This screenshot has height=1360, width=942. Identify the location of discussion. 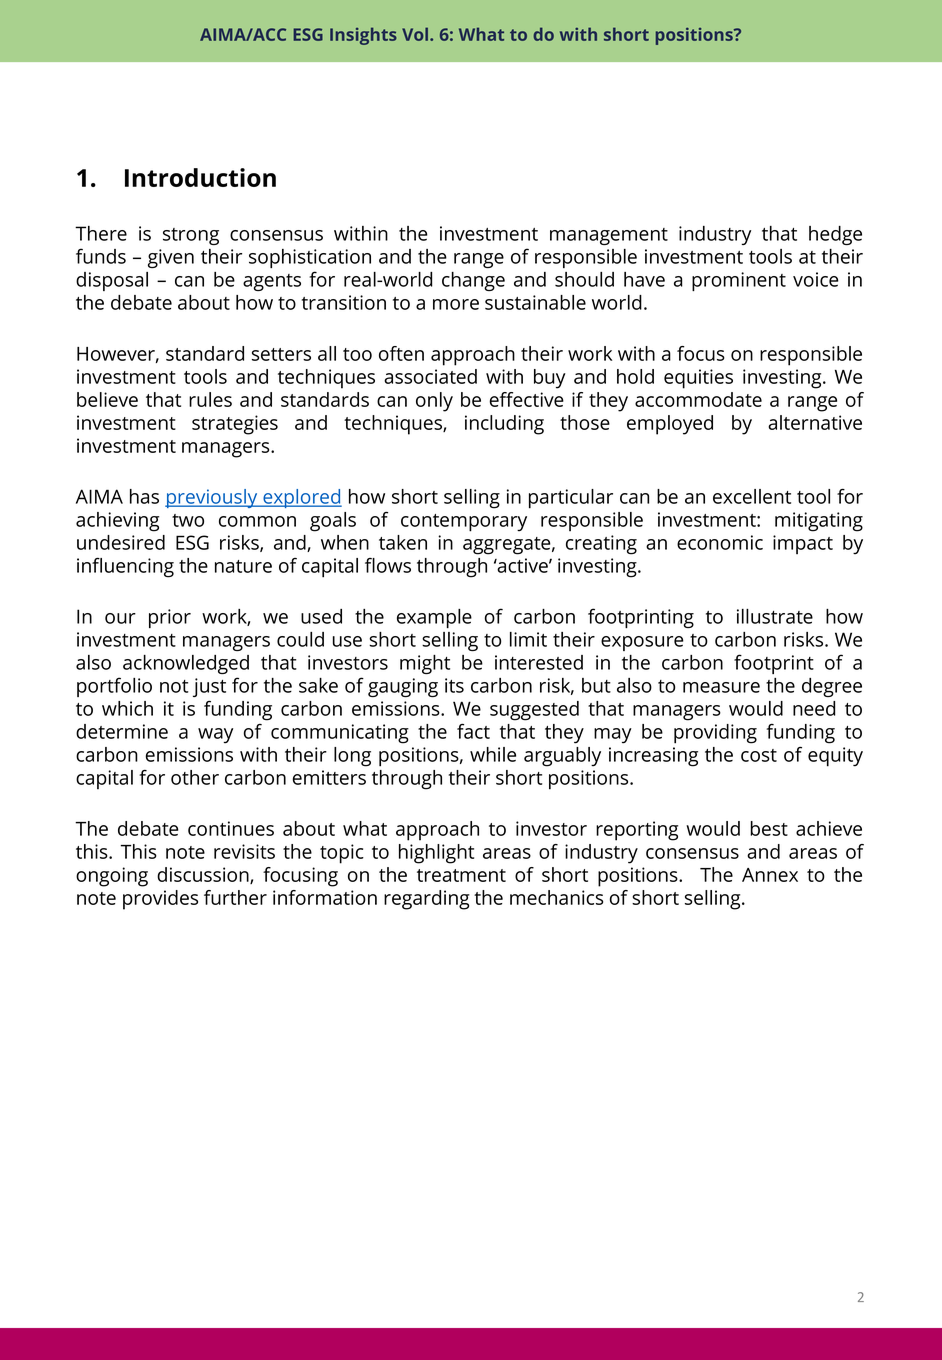
(204, 875).
